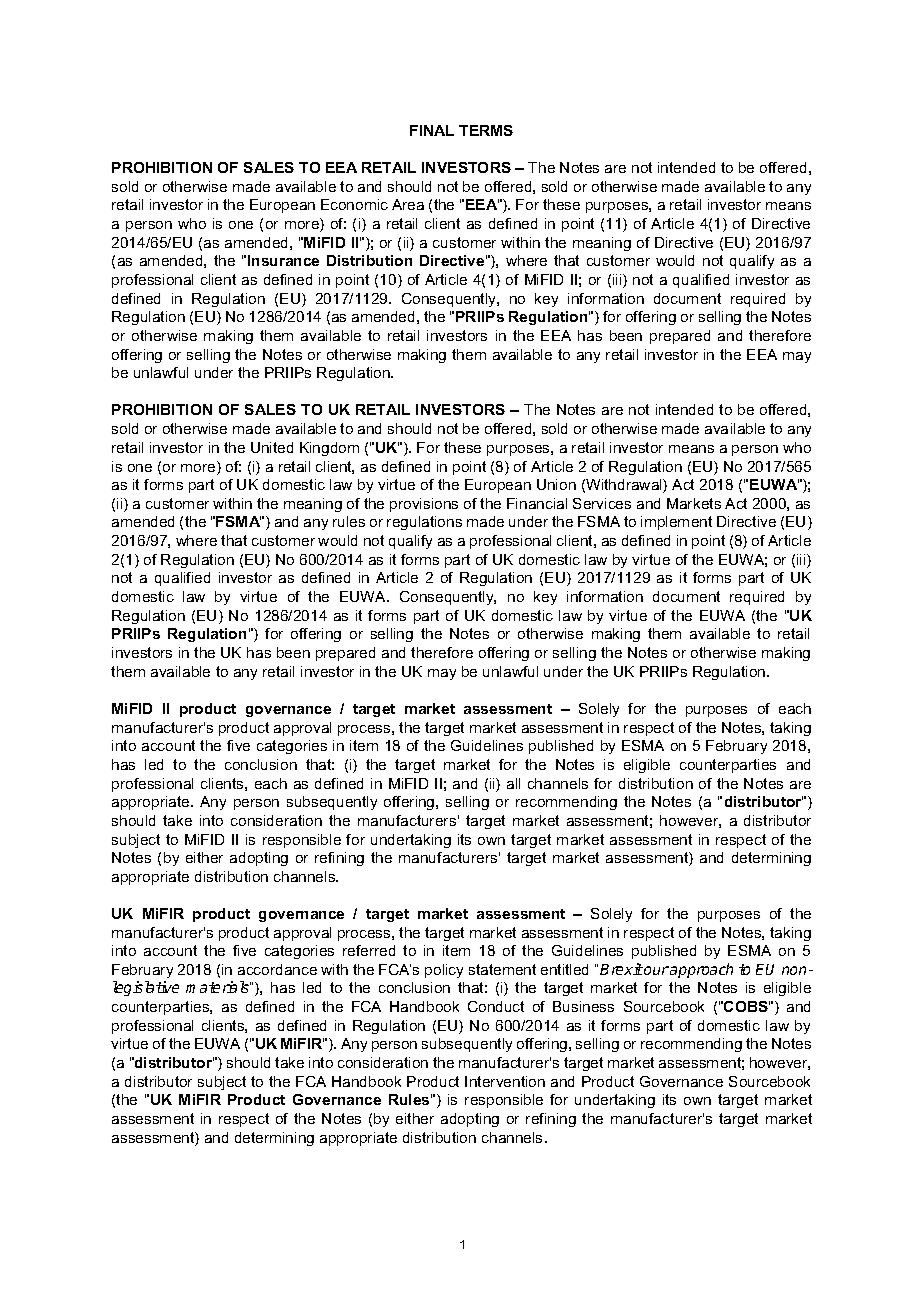 The width and height of the page is (924, 1308). Describe the element at coordinates (486, 130) in the page. I see `TERMS` at that location.
